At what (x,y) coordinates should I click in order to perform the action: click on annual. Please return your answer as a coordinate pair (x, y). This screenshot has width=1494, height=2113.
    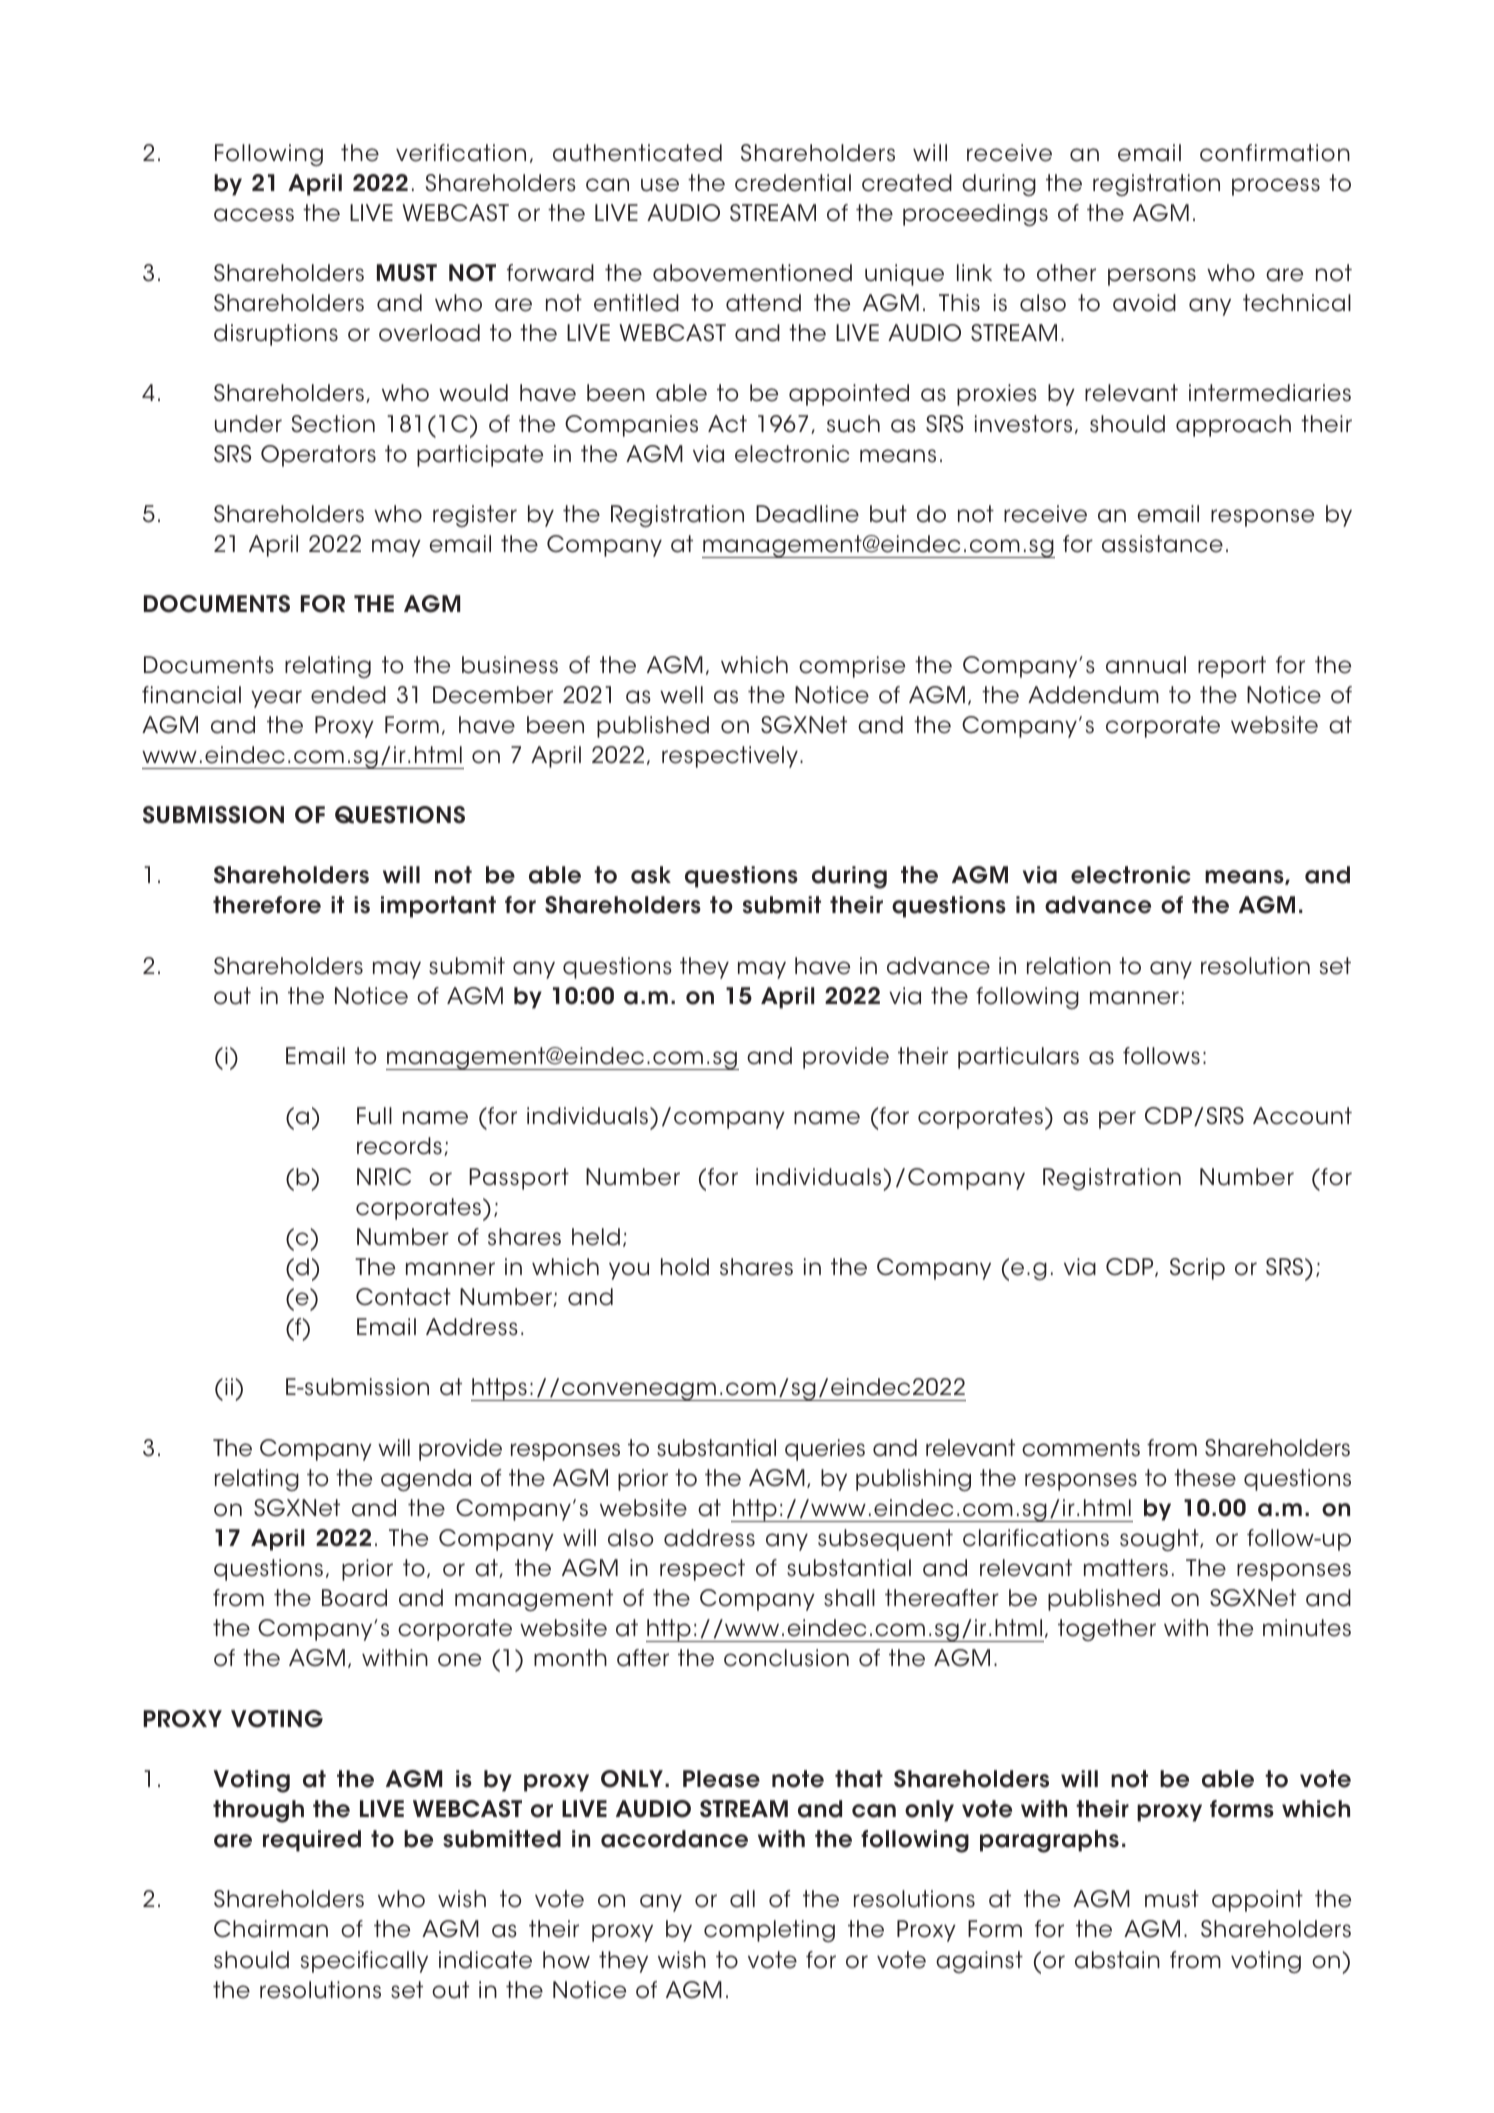
    Looking at the image, I should click on (1146, 665).
